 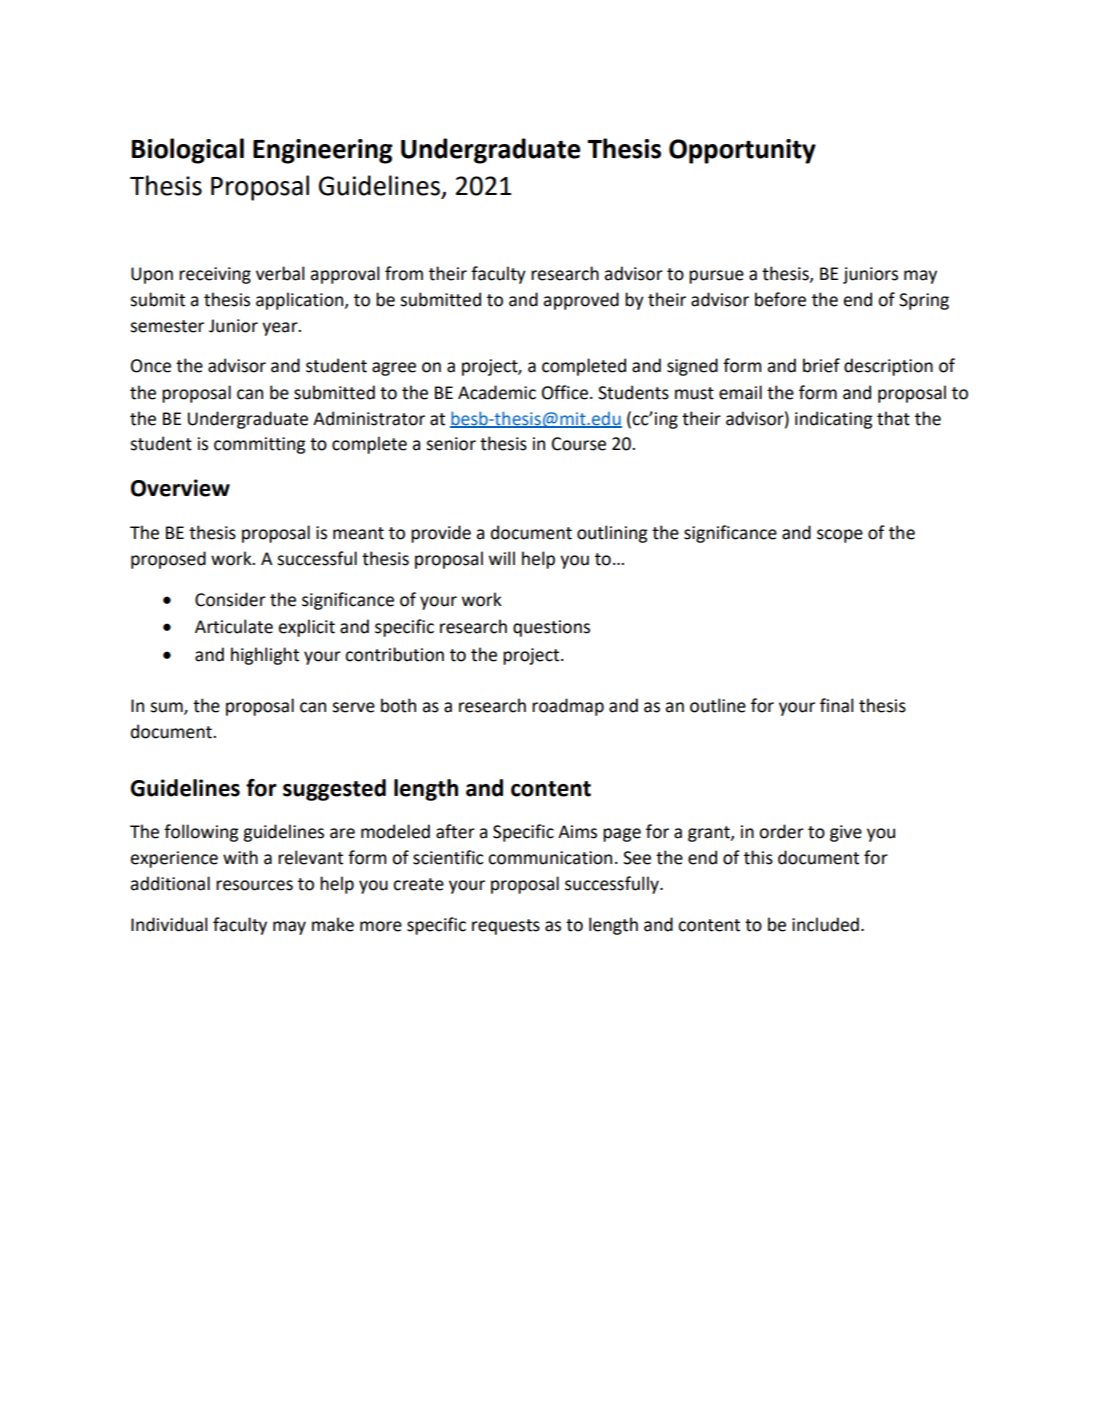 I want to click on sum, so click(x=167, y=708).
